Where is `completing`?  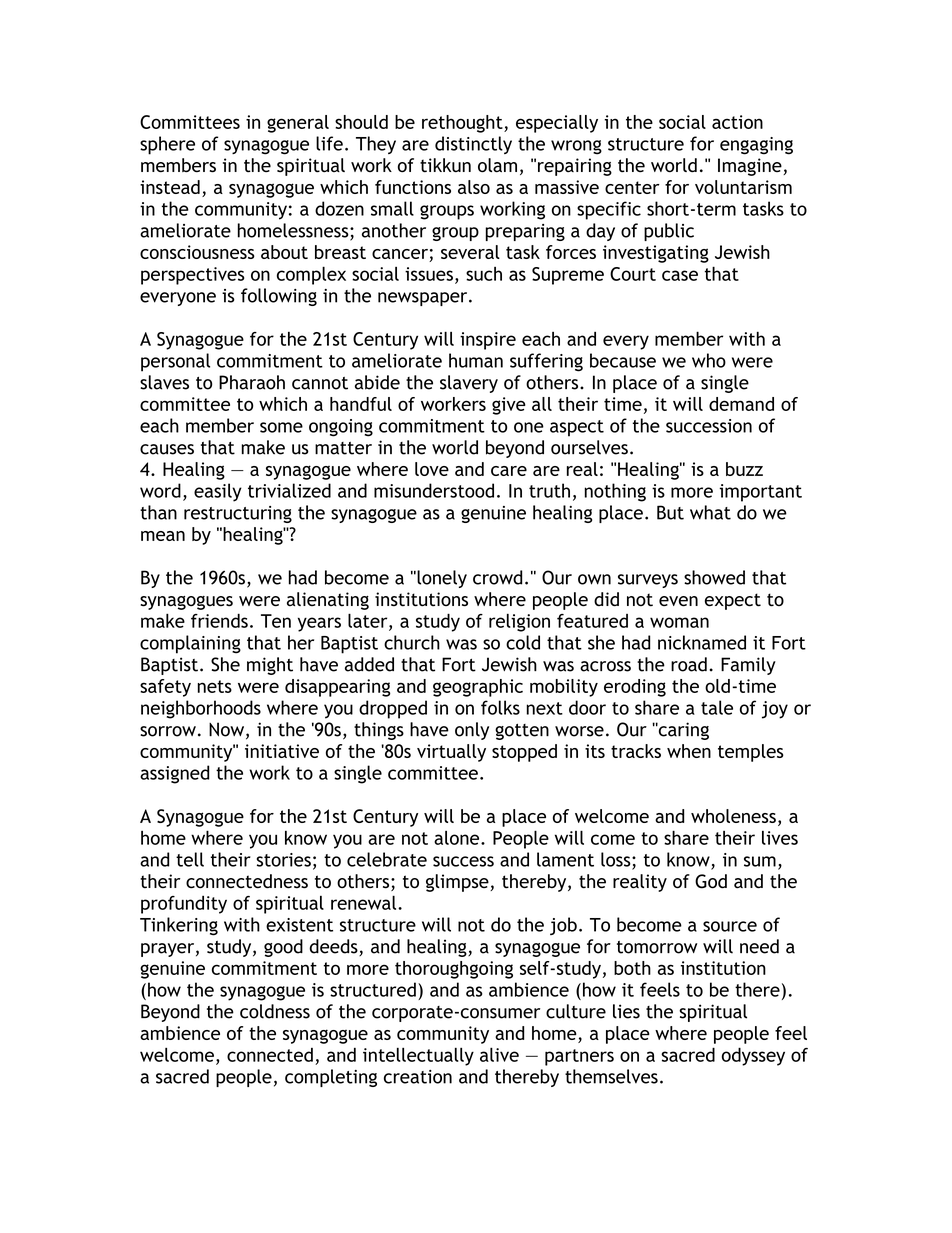
completing is located at coordinates (331, 1078).
